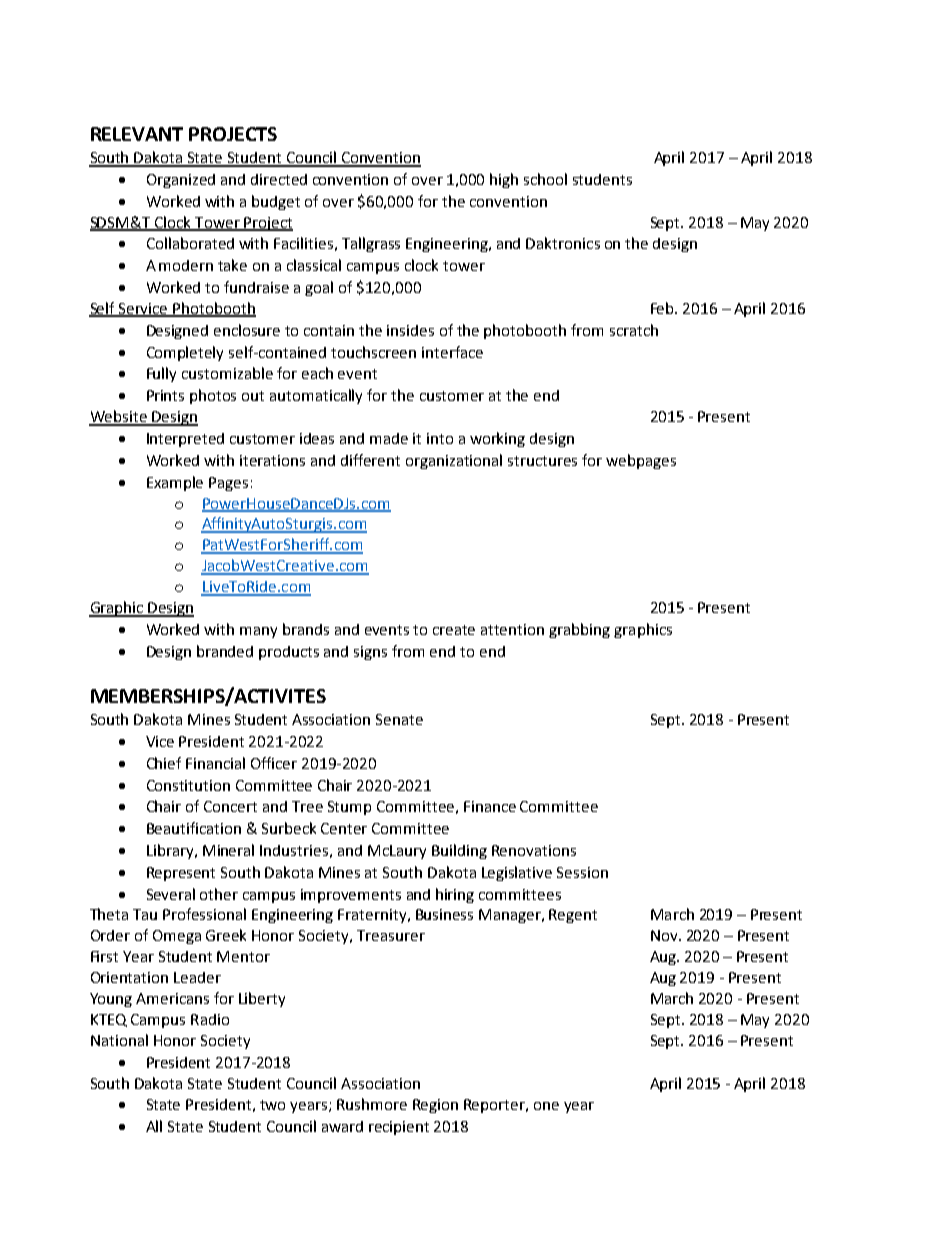 The image size is (952, 1233). Describe the element at coordinates (370, 653) in the image. I see `signs` at that location.
